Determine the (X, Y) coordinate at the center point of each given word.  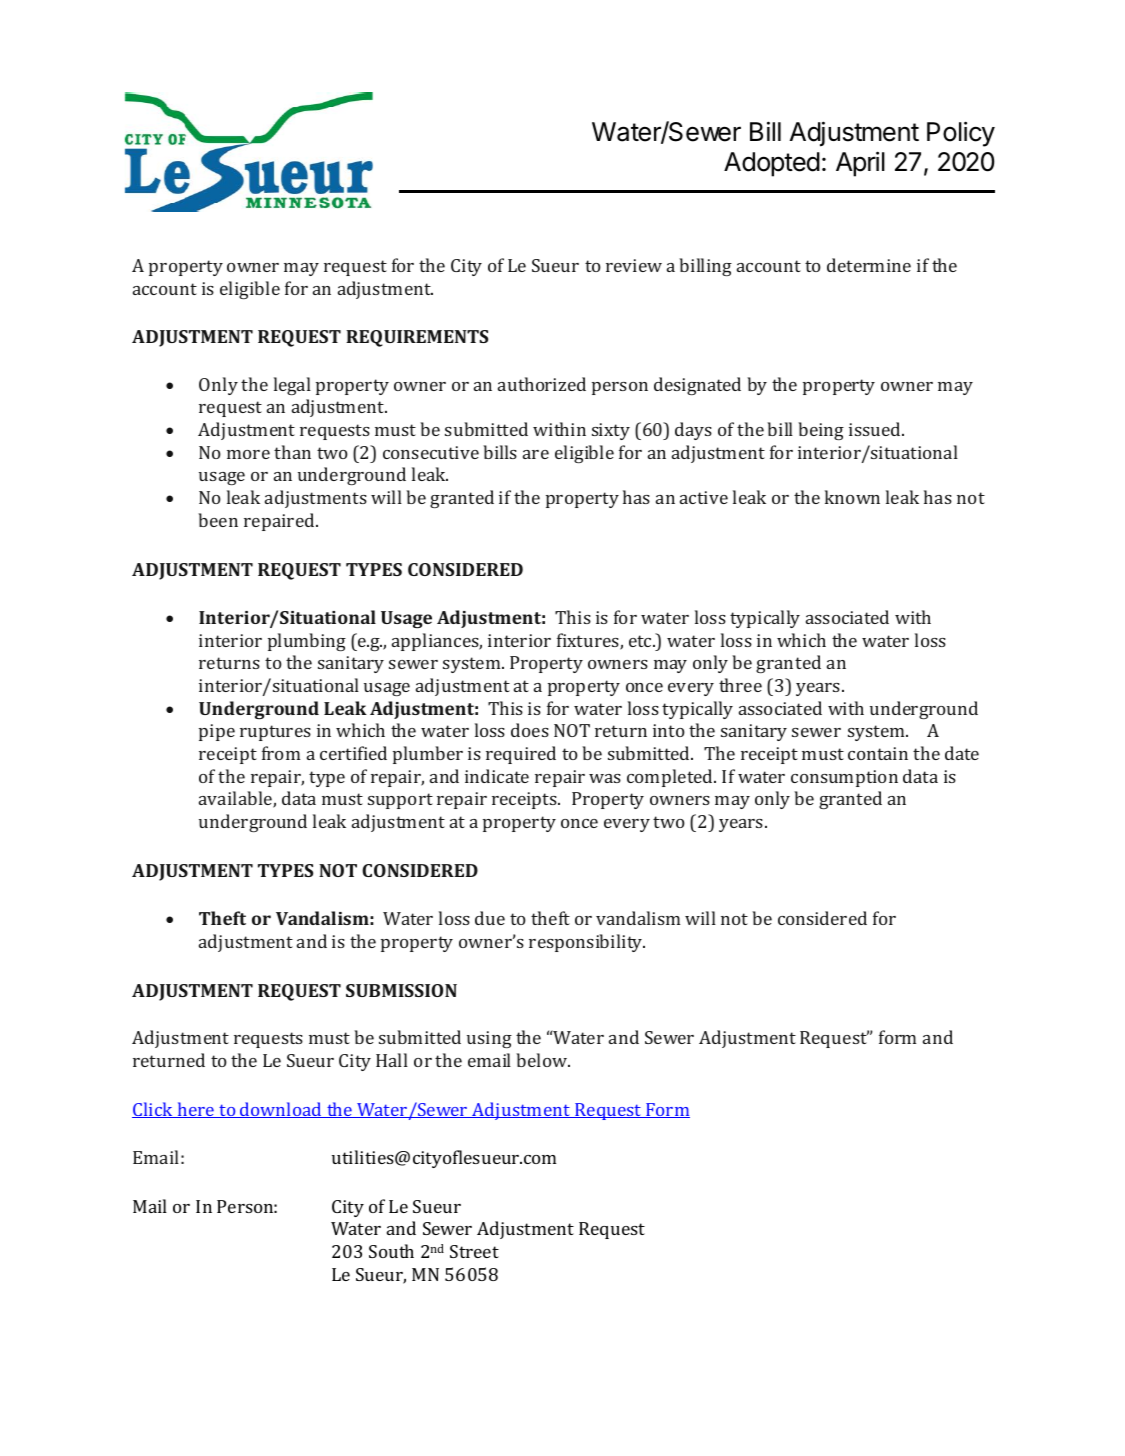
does (530, 730)
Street (474, 1251)
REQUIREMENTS (417, 338)
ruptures (275, 733)
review (634, 265)
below (543, 1060)
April (860, 164)
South (391, 1251)
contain (878, 753)
